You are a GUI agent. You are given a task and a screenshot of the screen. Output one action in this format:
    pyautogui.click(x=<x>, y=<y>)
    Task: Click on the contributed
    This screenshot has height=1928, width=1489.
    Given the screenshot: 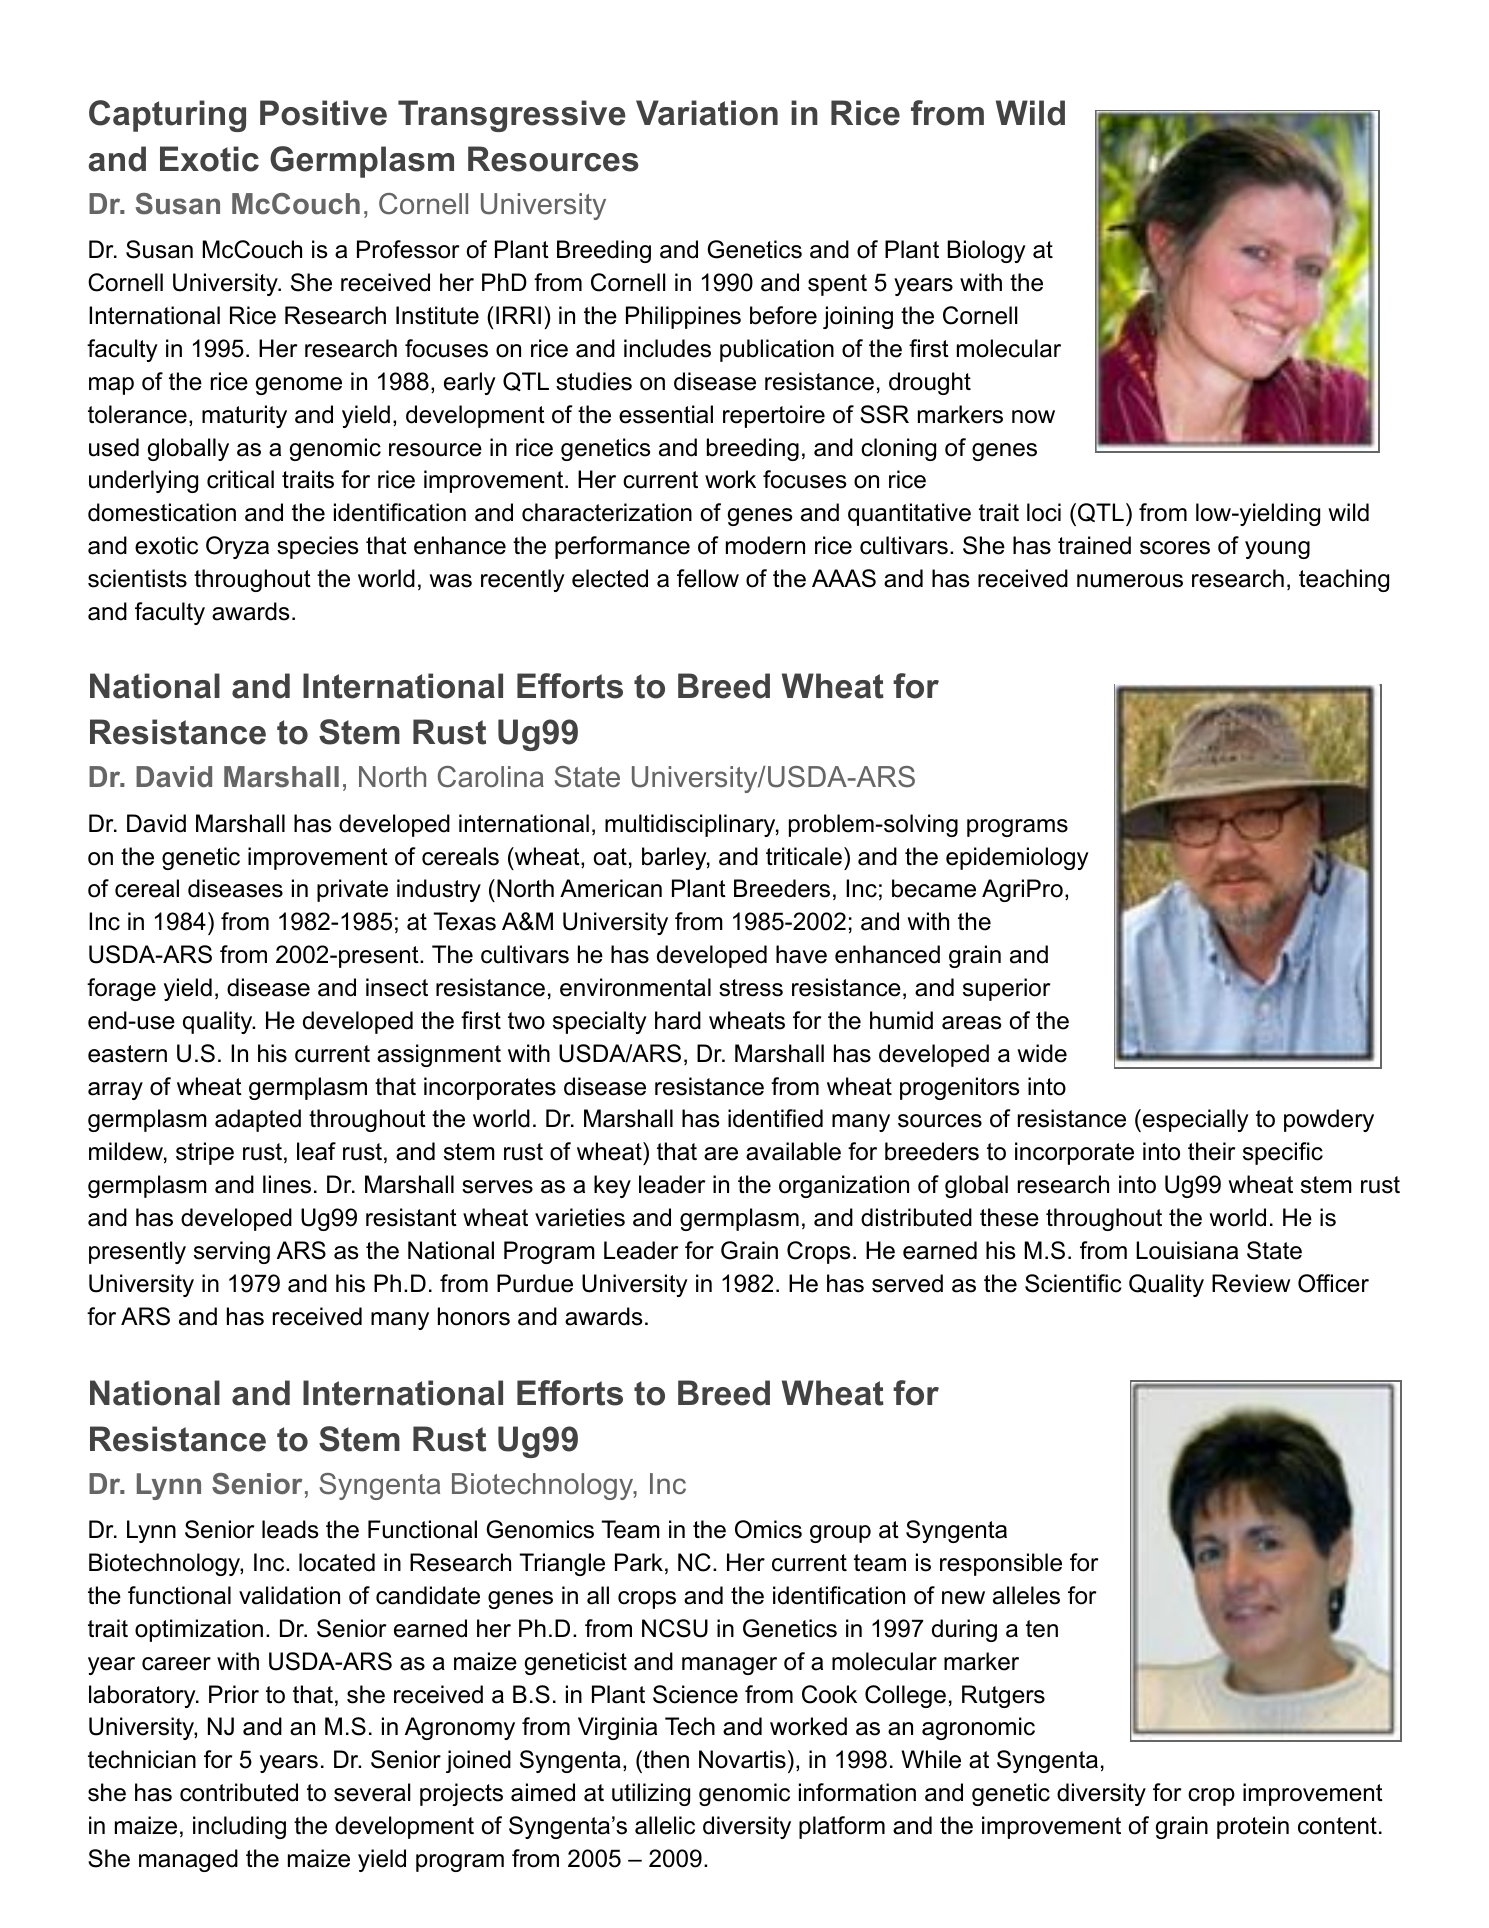 What is the action you would take?
    pyautogui.click(x=239, y=1792)
